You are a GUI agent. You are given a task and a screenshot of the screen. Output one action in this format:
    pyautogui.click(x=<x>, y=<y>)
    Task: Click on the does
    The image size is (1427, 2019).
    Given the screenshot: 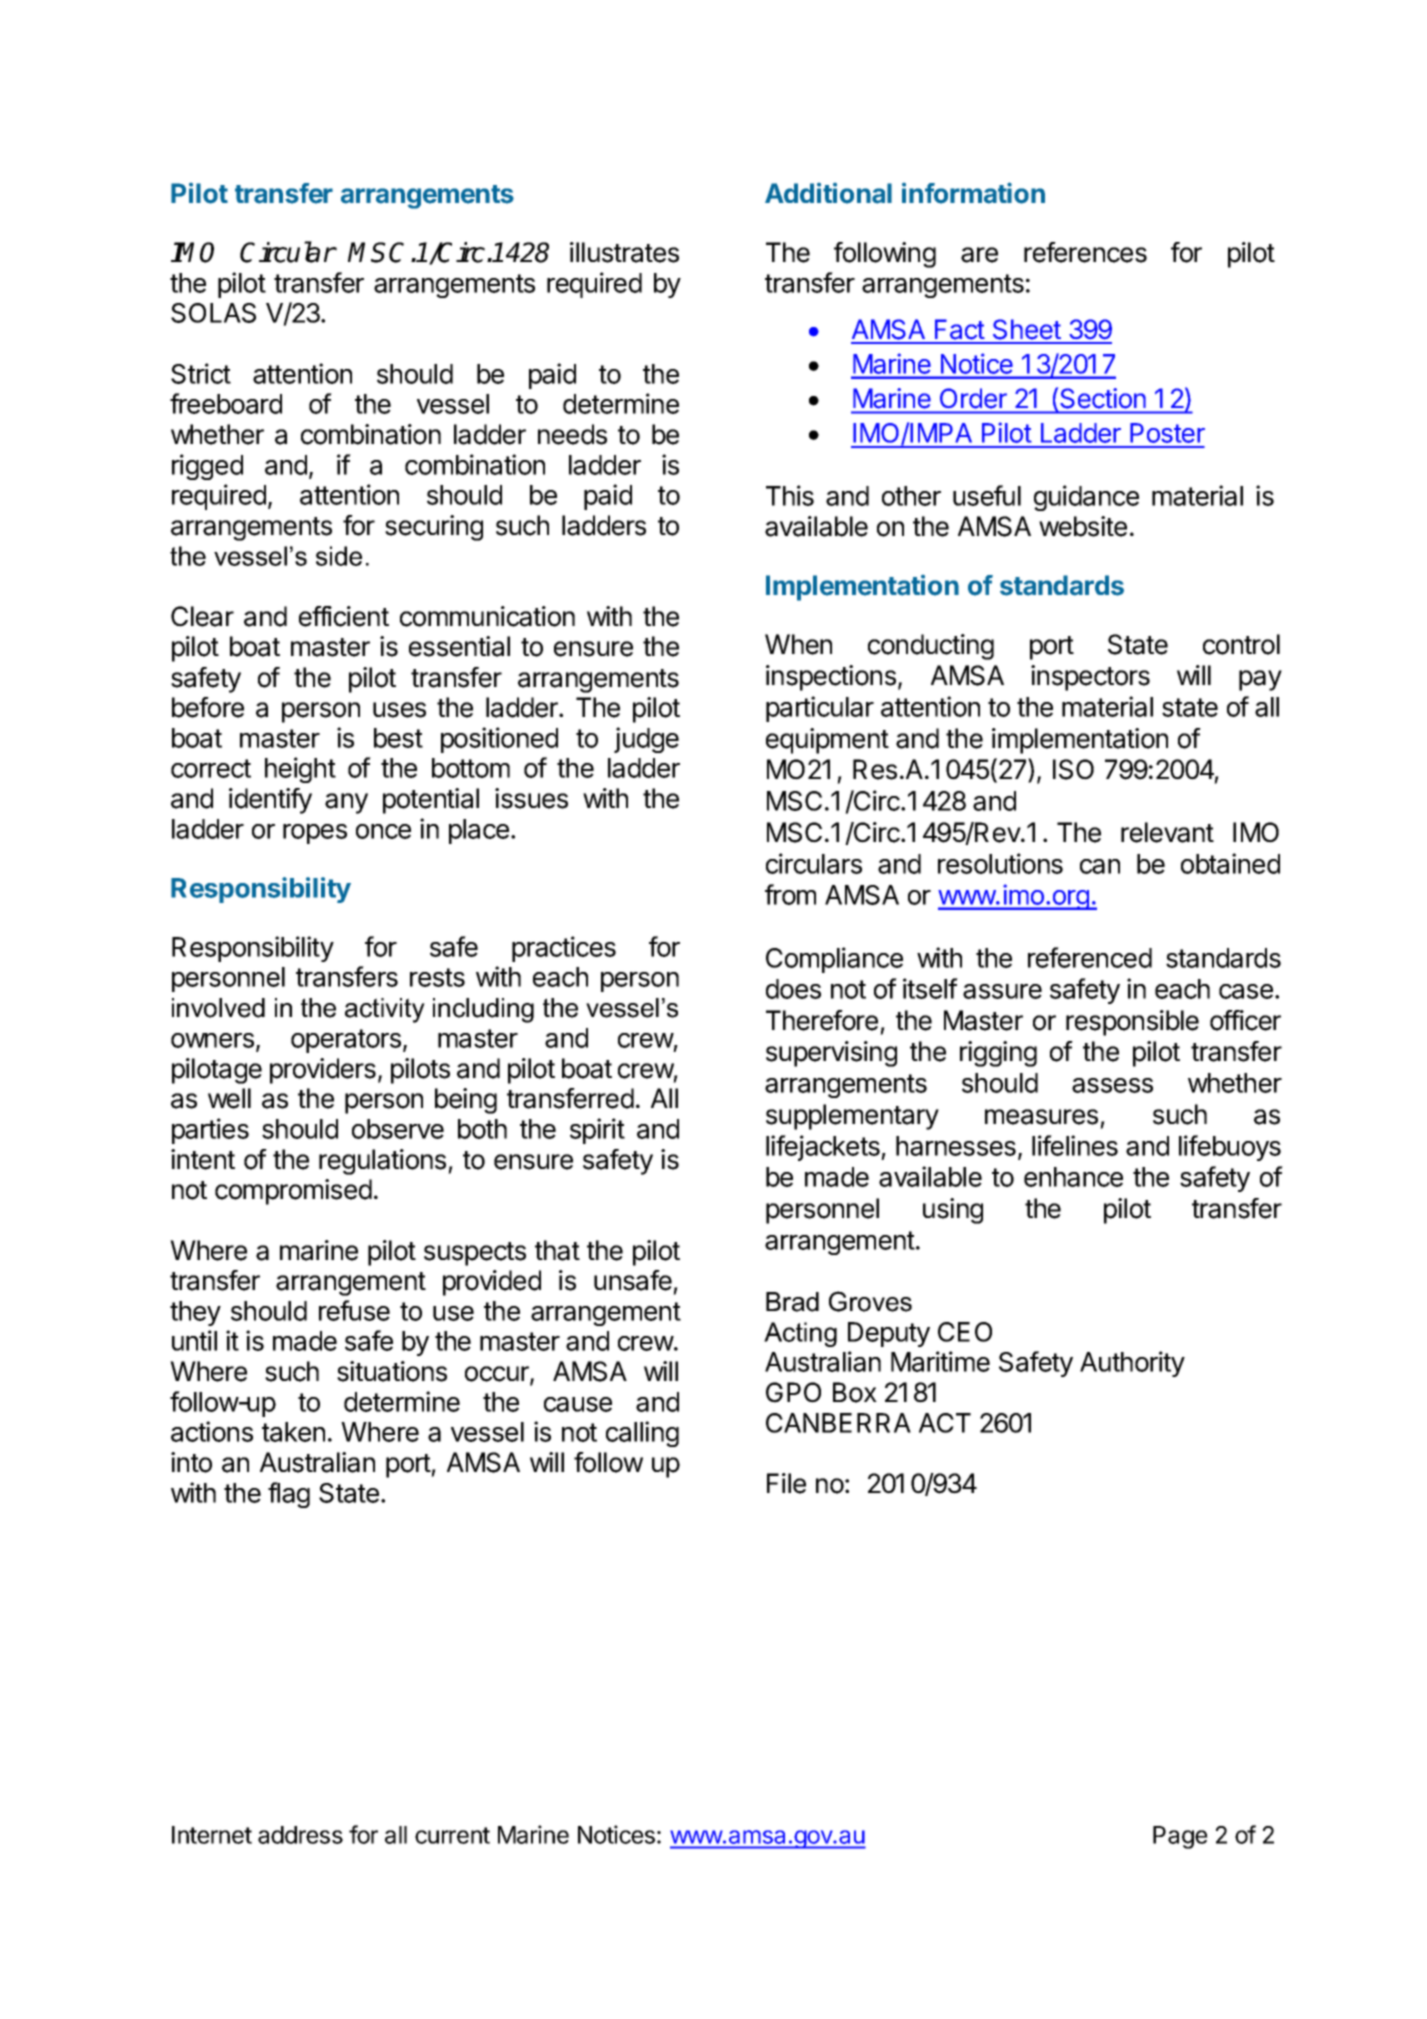 What is the action you would take?
    pyautogui.click(x=793, y=989)
